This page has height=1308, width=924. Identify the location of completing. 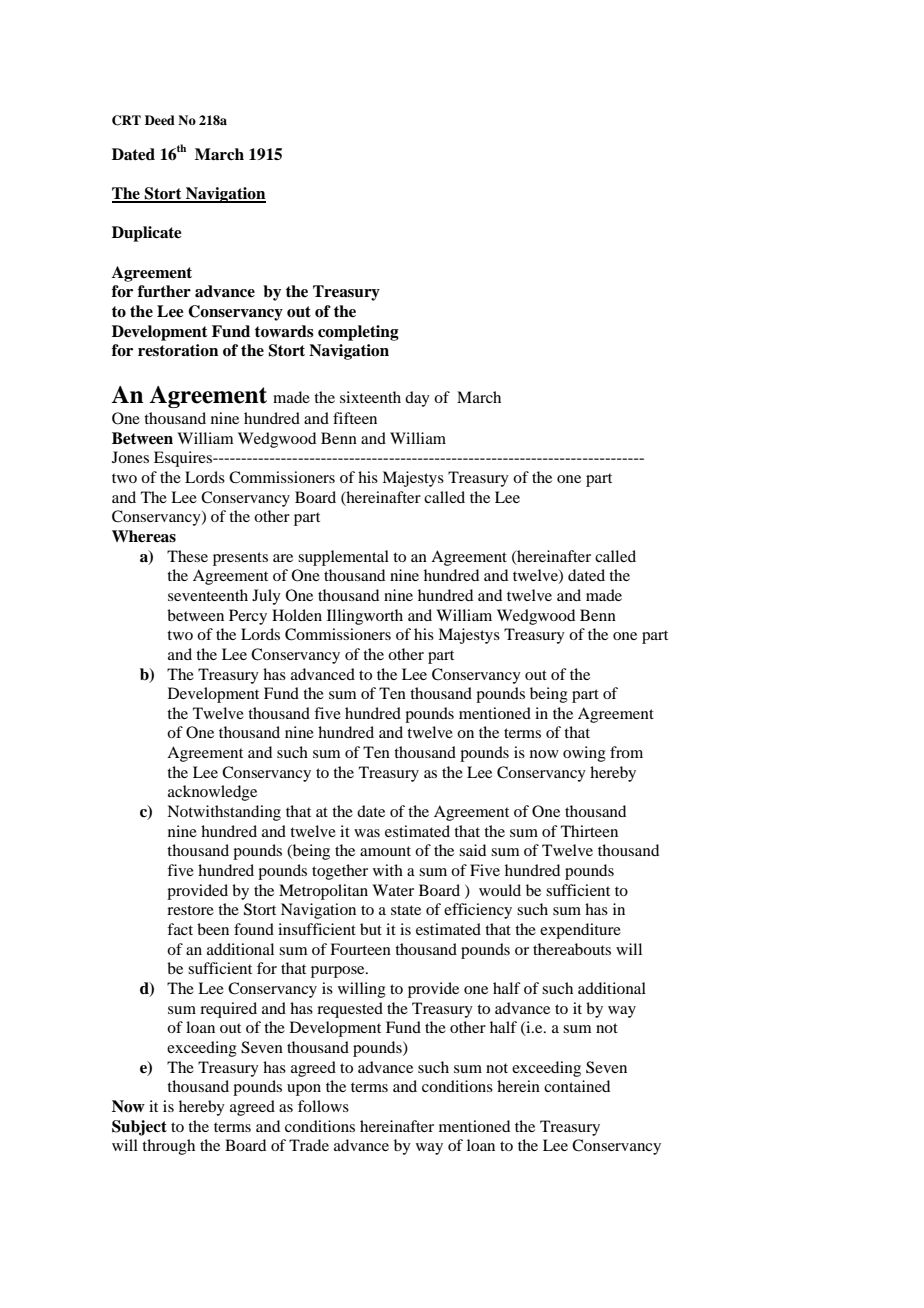
(358, 333).
